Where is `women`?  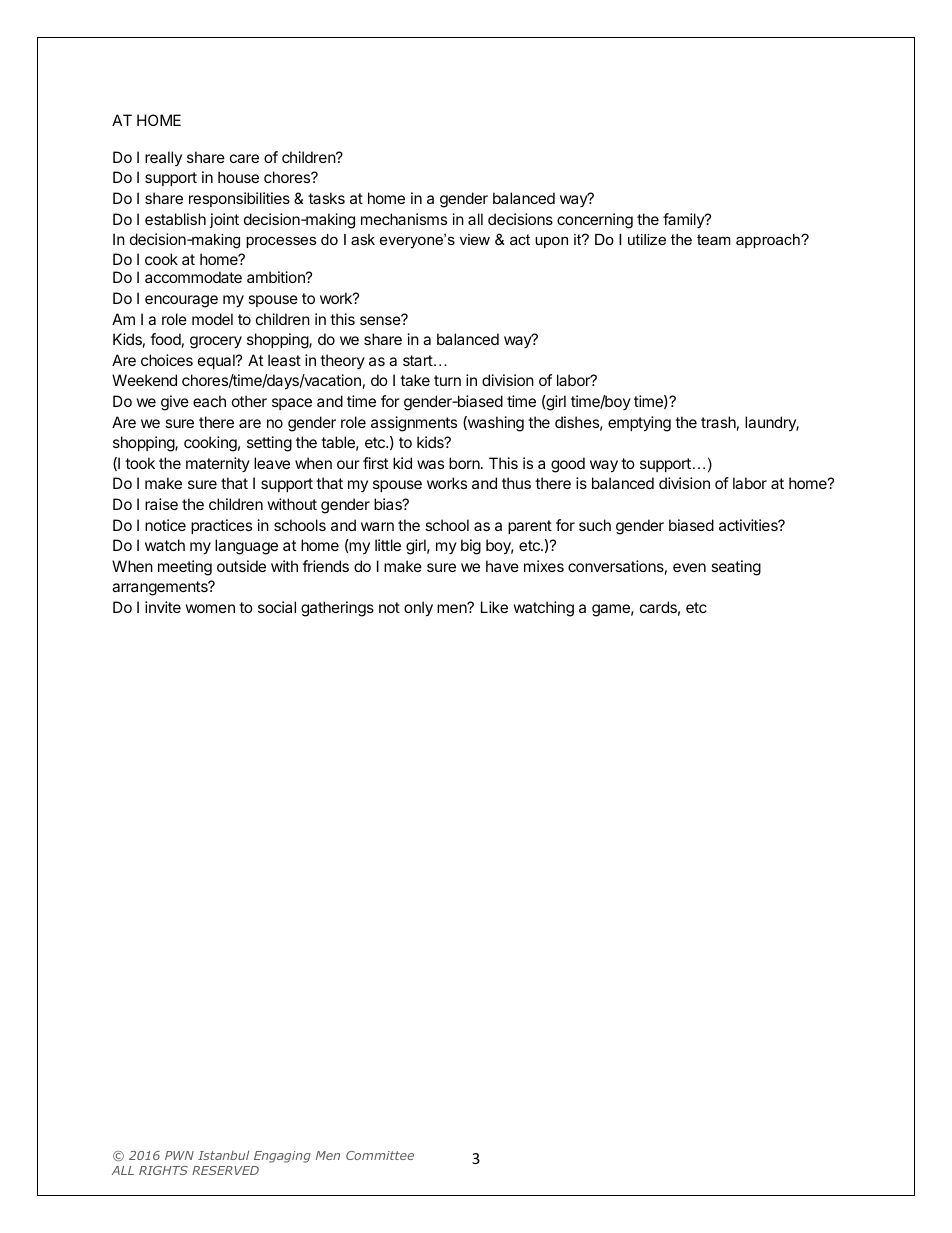 women is located at coordinates (210, 608).
